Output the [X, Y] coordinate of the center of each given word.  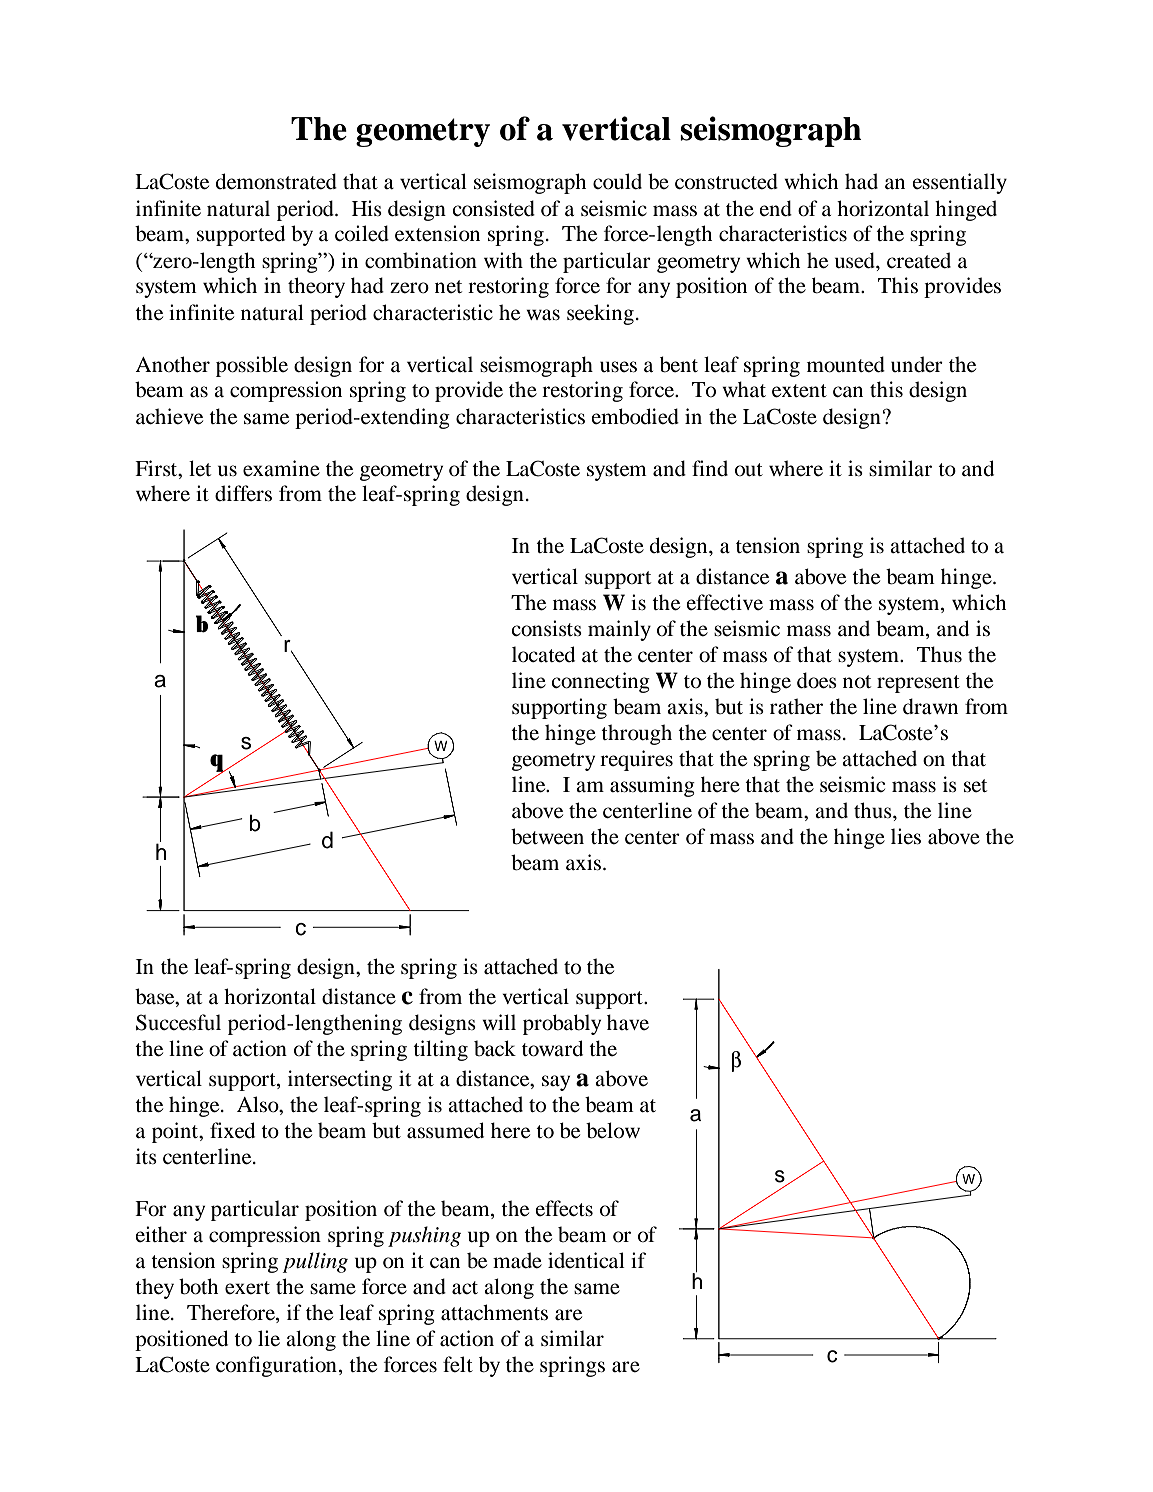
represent [918, 684]
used [856, 260]
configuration [276, 1366]
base [156, 996]
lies [906, 836]
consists [546, 628]
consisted [493, 208]
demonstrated [276, 181]
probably [562, 1024]
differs [243, 493]
